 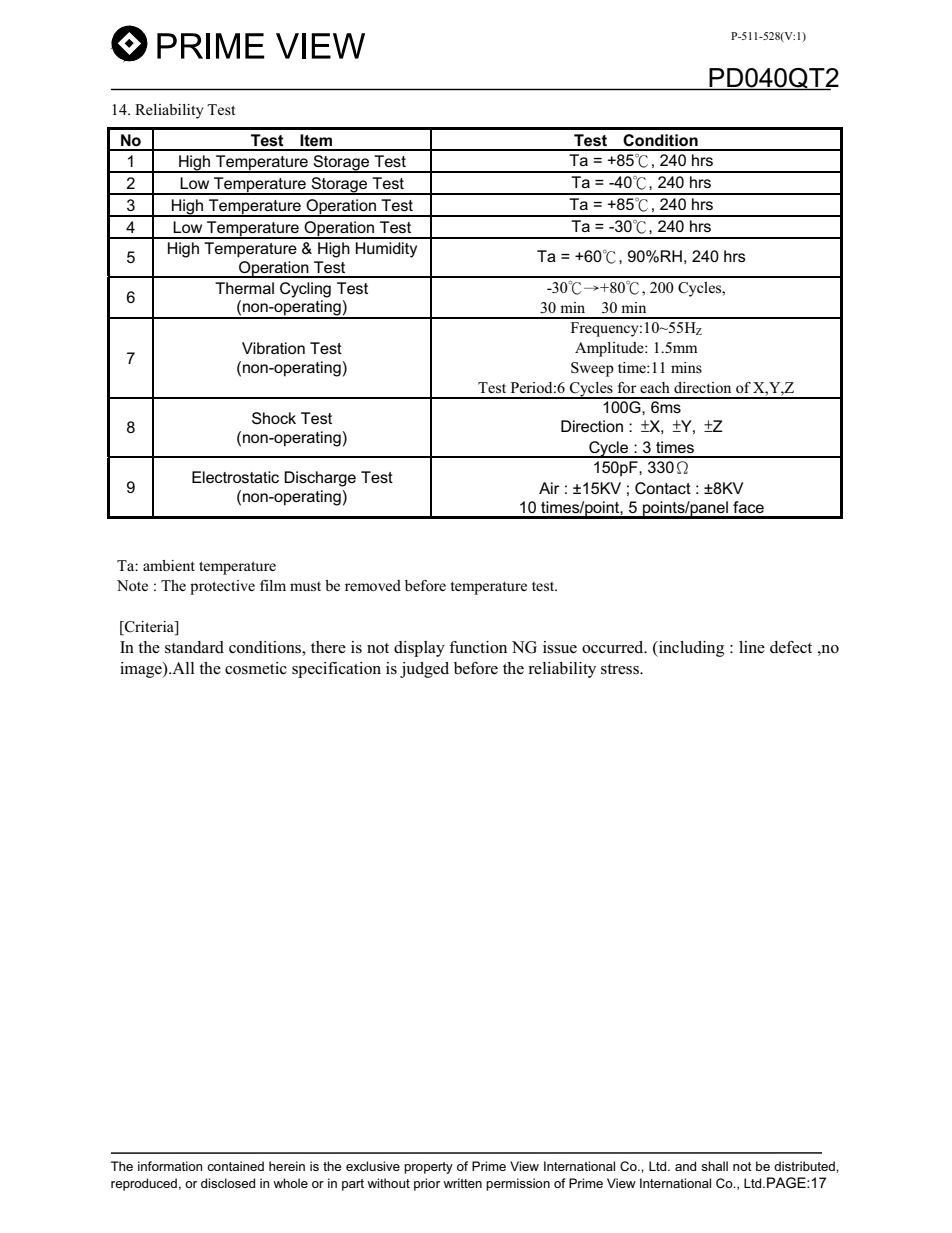 I want to click on cosmetic, so click(x=256, y=668).
